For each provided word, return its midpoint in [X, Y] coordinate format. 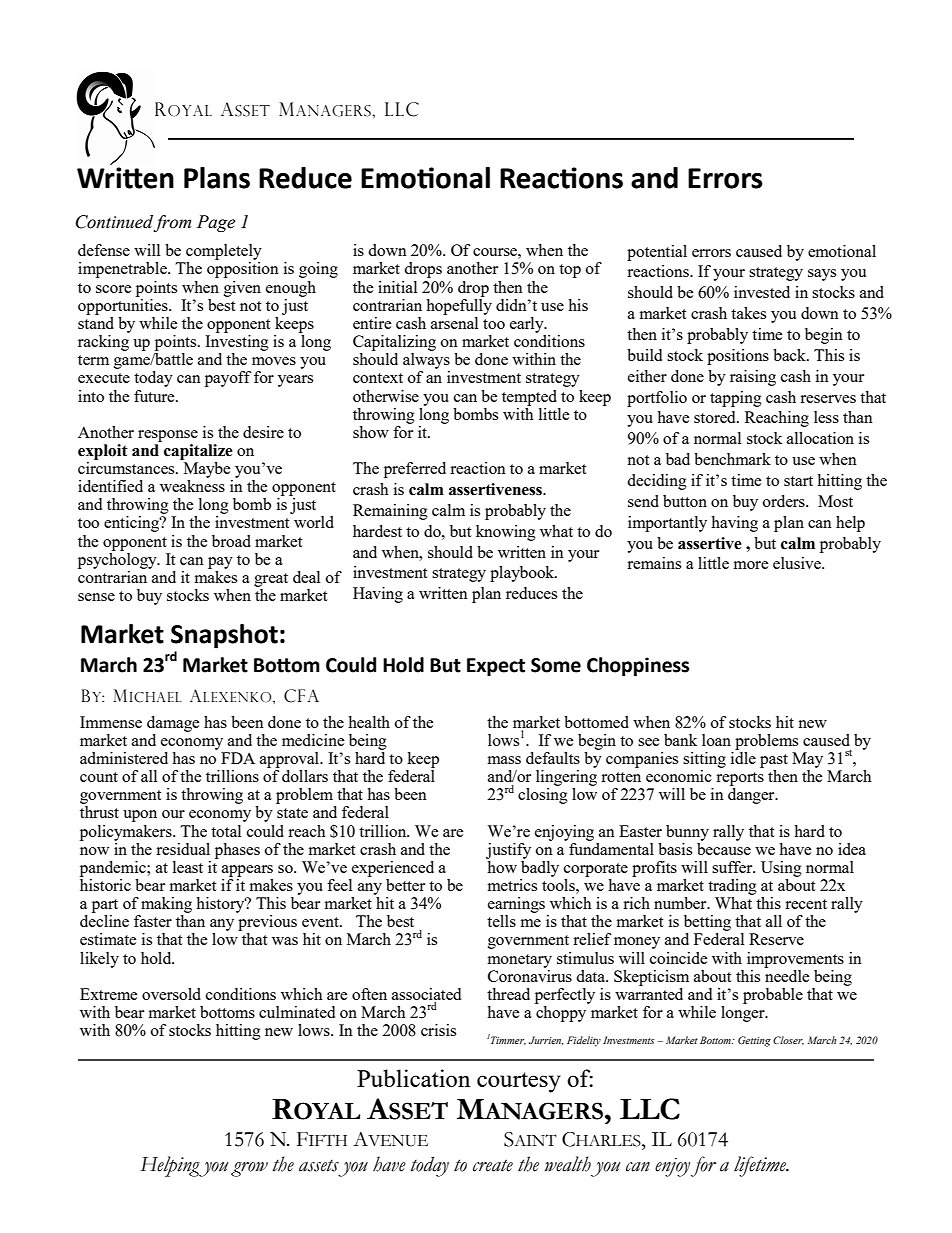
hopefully [459, 305]
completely [223, 253]
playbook [523, 574]
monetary [520, 961]
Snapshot [224, 636]
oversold [171, 994]
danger [752, 796]
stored [716, 417]
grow [249, 1169]
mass [504, 760]
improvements [795, 960]
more [751, 565]
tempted [529, 398]
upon [140, 816]
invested [762, 292]
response [168, 436]
